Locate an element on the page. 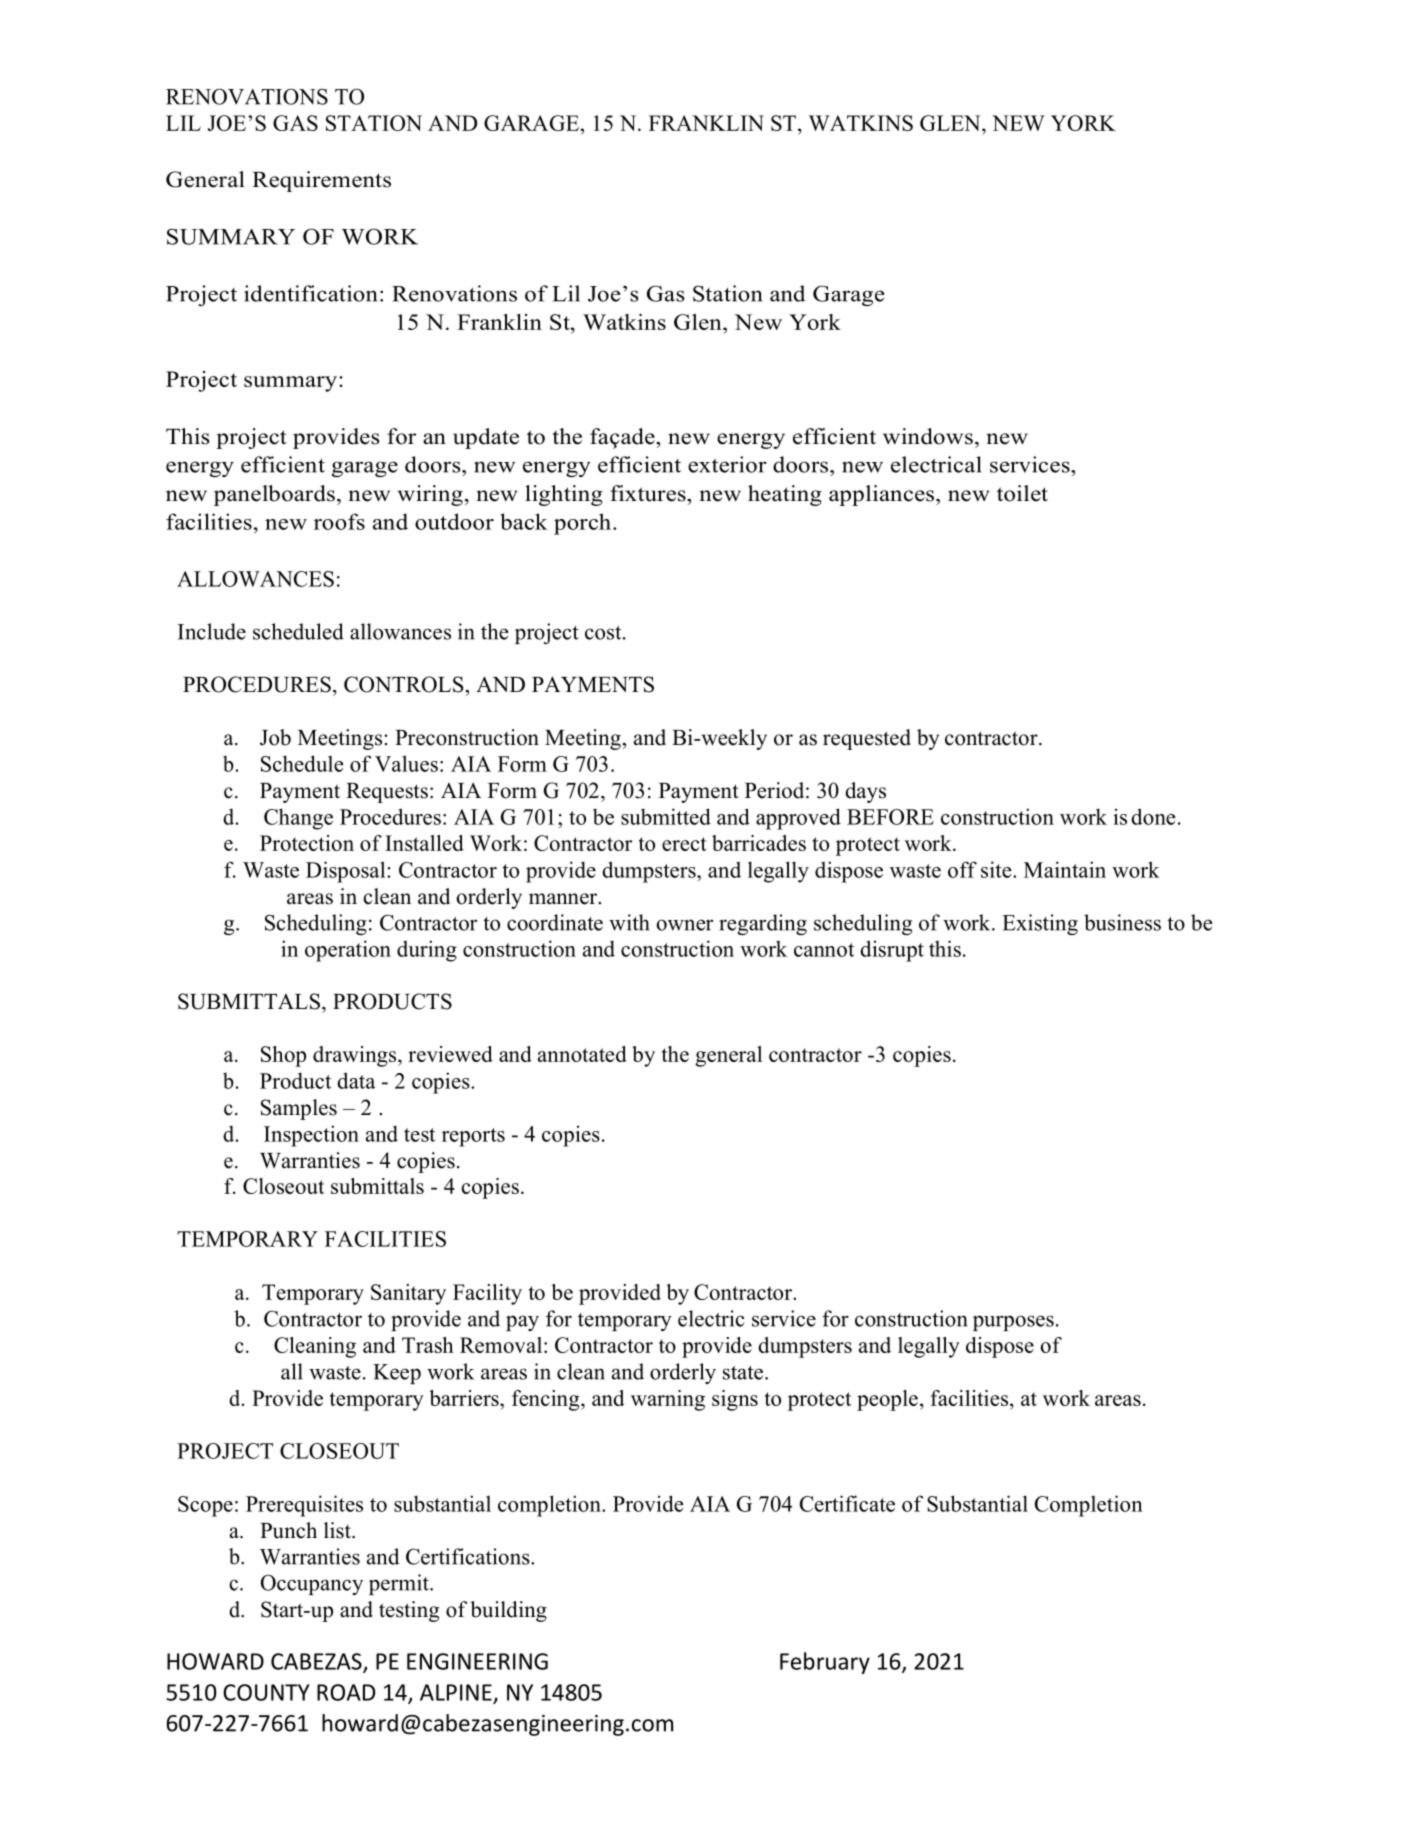  purposes is located at coordinates (1013, 1323).
